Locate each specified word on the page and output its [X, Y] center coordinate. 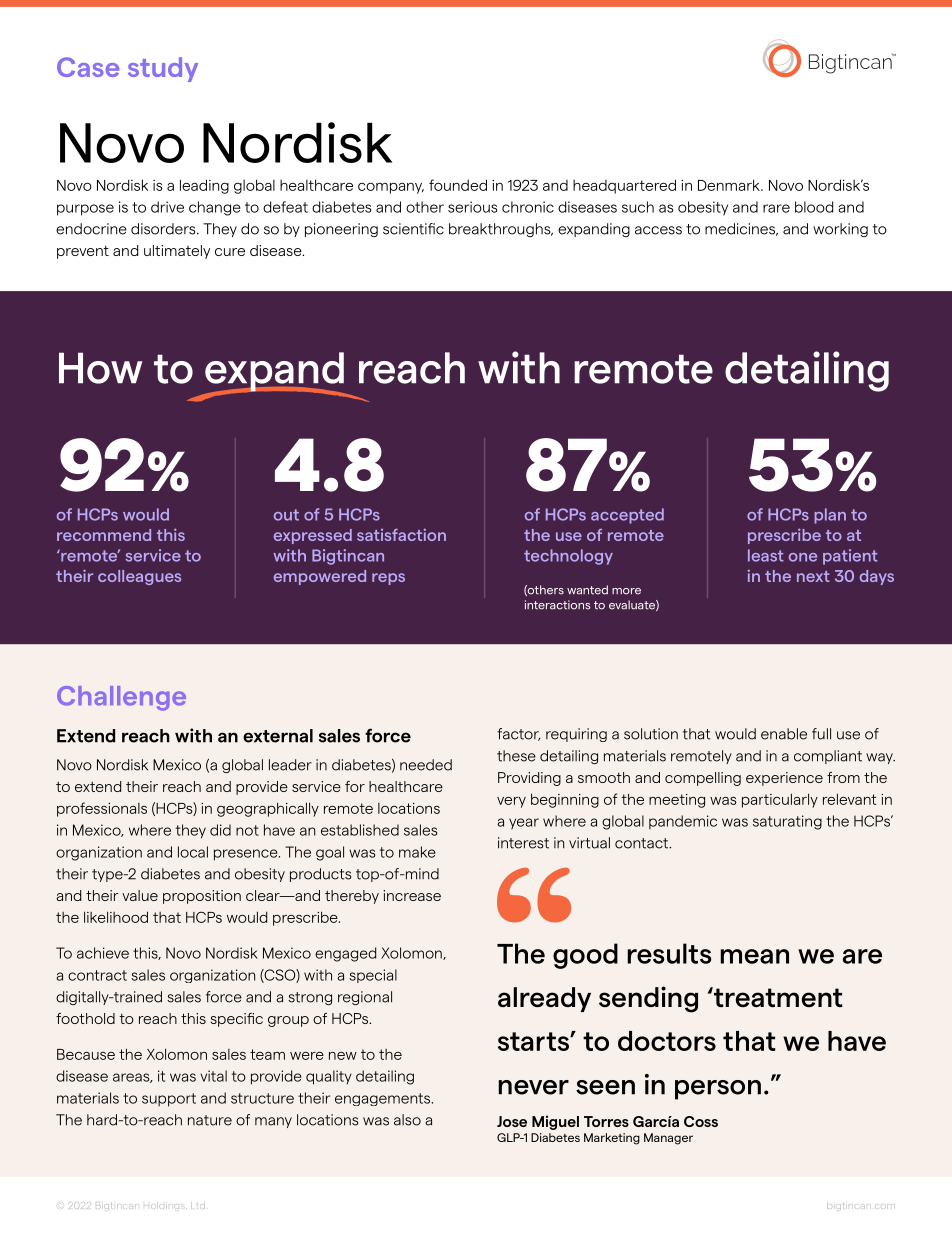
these [516, 756]
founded [458, 185]
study [163, 69]
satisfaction [401, 534]
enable [784, 734]
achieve [103, 953]
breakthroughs [501, 230]
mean [754, 956]
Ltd [198, 1206]
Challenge [121, 698]
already [544, 999]
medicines [741, 229]
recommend [104, 535]
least [766, 555]
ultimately [177, 252]
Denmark [730, 185]
